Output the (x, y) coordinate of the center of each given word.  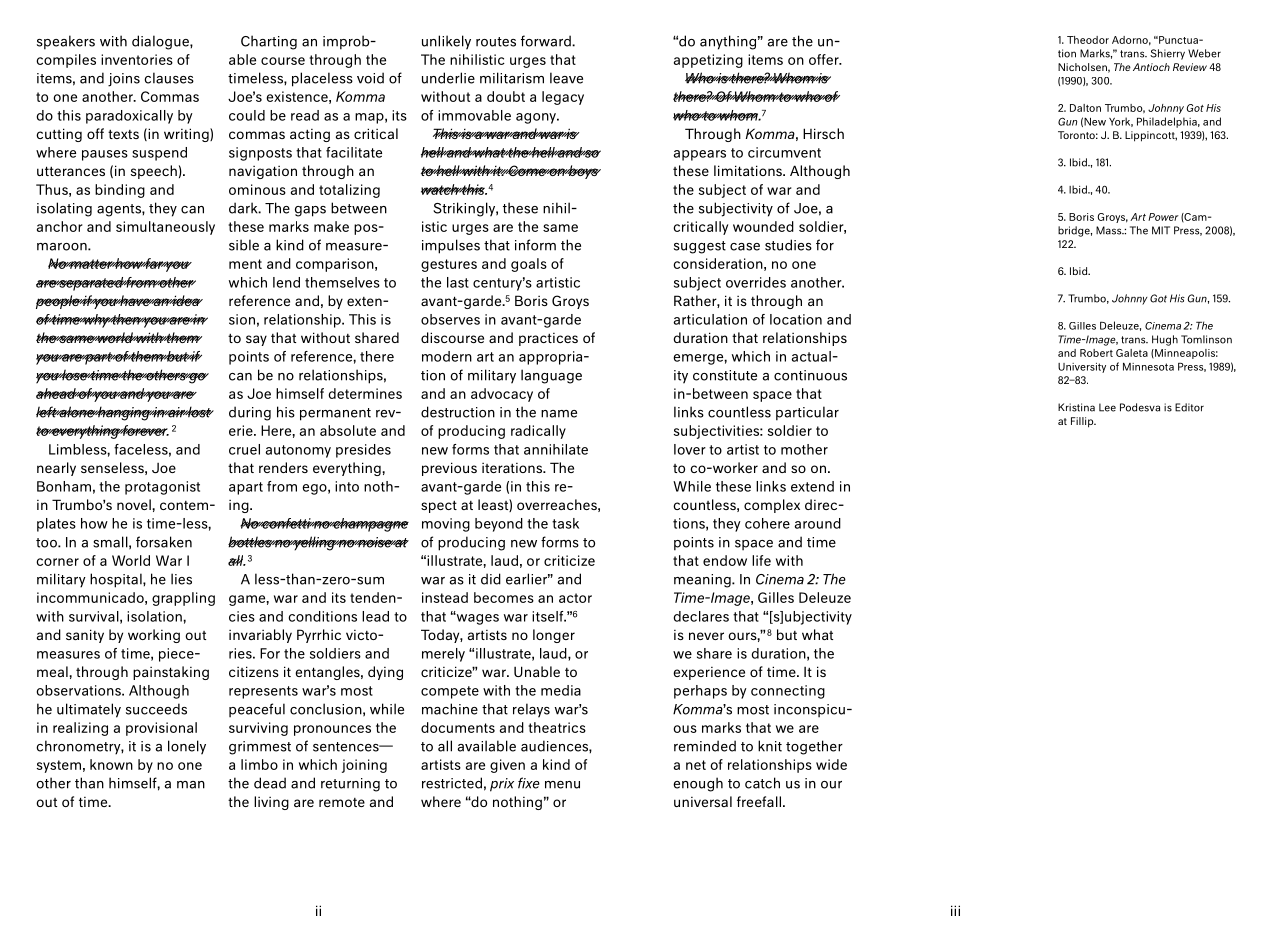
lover (690, 449)
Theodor (1088, 40)
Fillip (1083, 422)
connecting (788, 692)
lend (286, 282)
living (271, 803)
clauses (169, 78)
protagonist (162, 488)
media (561, 690)
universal (703, 801)
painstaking (171, 673)
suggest (700, 247)
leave (566, 78)
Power (1163, 217)
